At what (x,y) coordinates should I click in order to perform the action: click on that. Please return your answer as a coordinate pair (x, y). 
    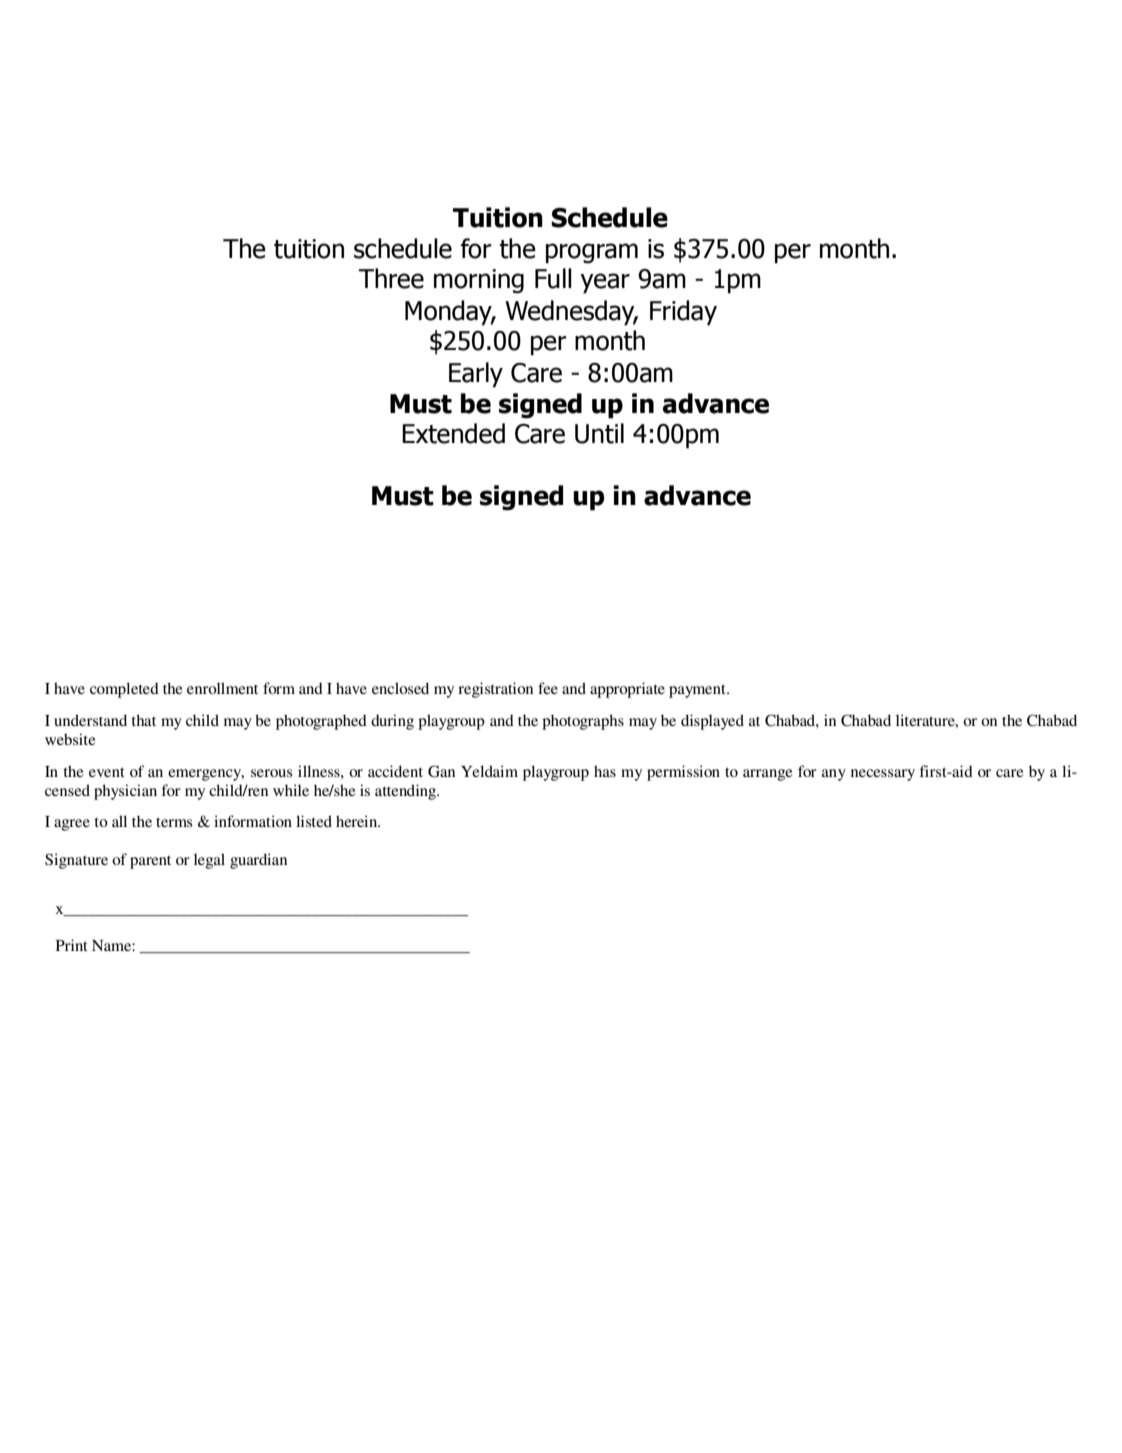
    Looking at the image, I should click on (143, 720).
